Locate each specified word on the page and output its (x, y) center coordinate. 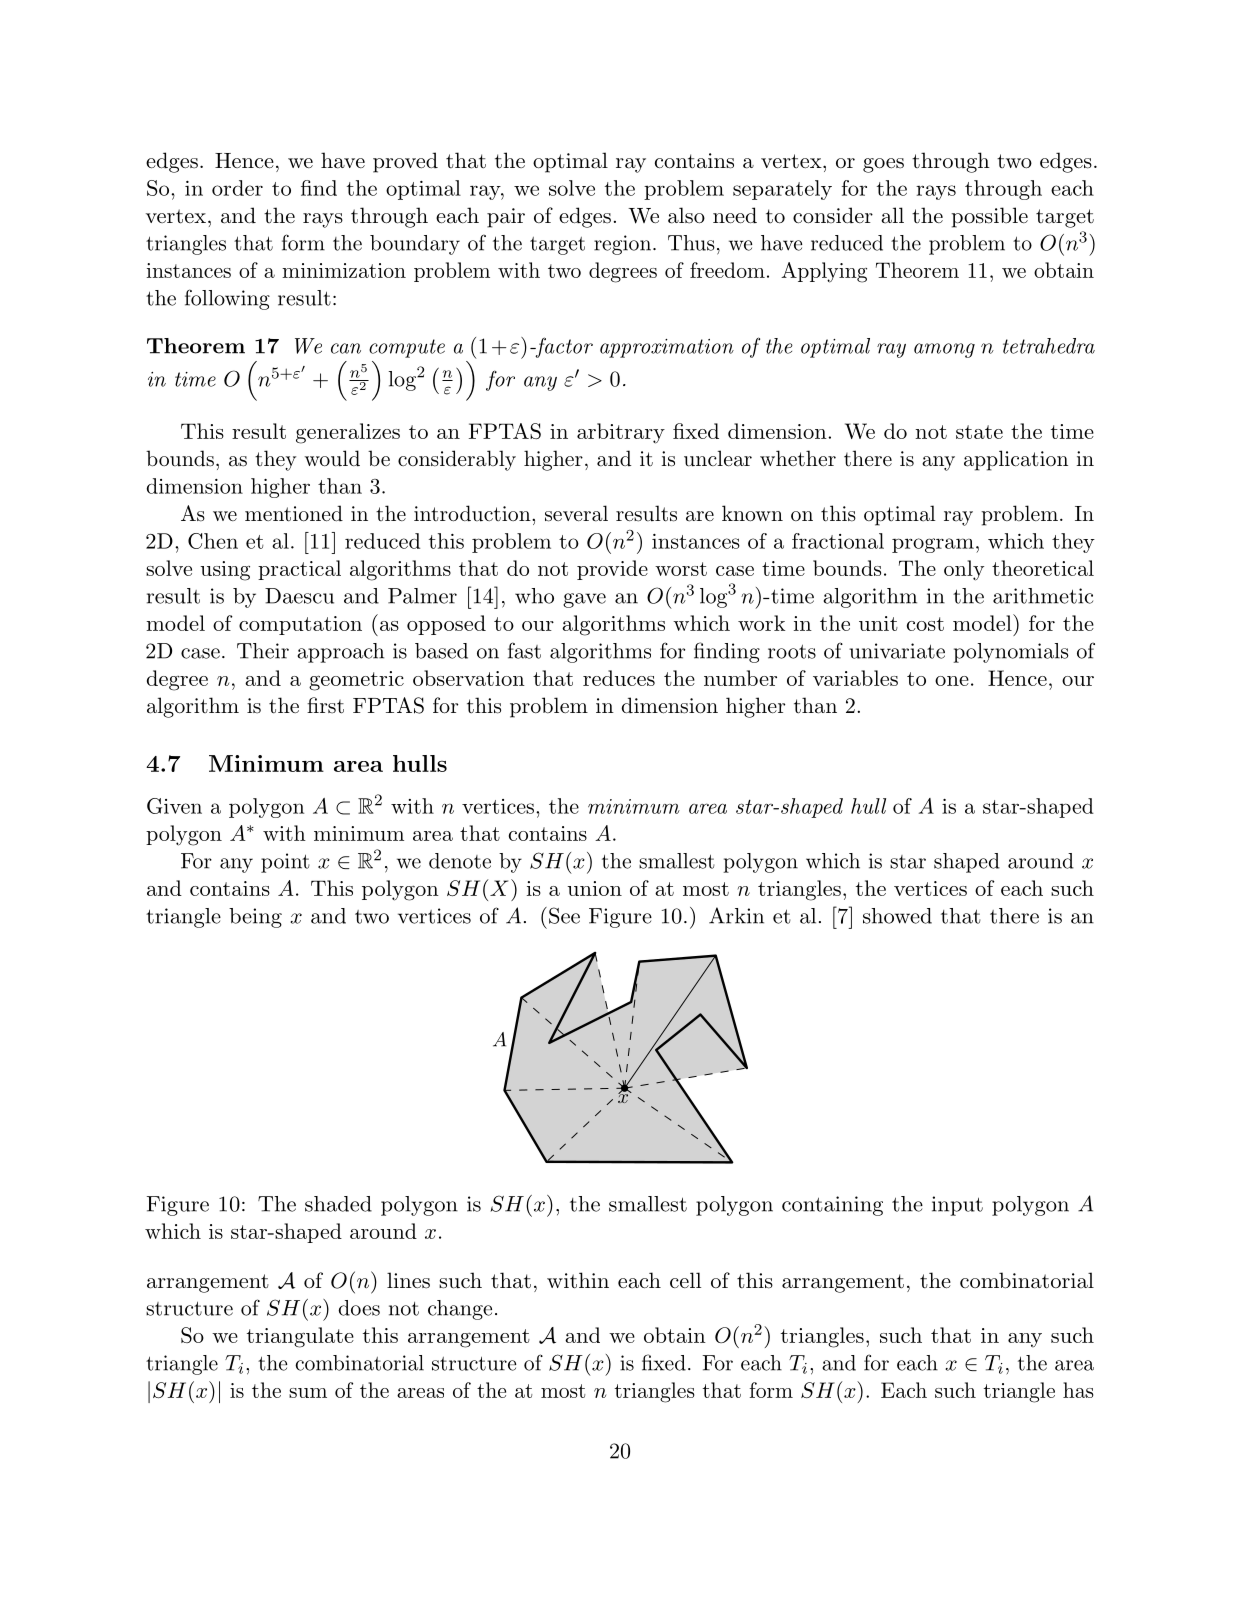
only (964, 570)
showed (897, 916)
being (255, 918)
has (1078, 1390)
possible (989, 217)
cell (685, 1280)
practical (299, 570)
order (237, 188)
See (564, 915)
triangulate (300, 1337)
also (686, 215)
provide (612, 570)
